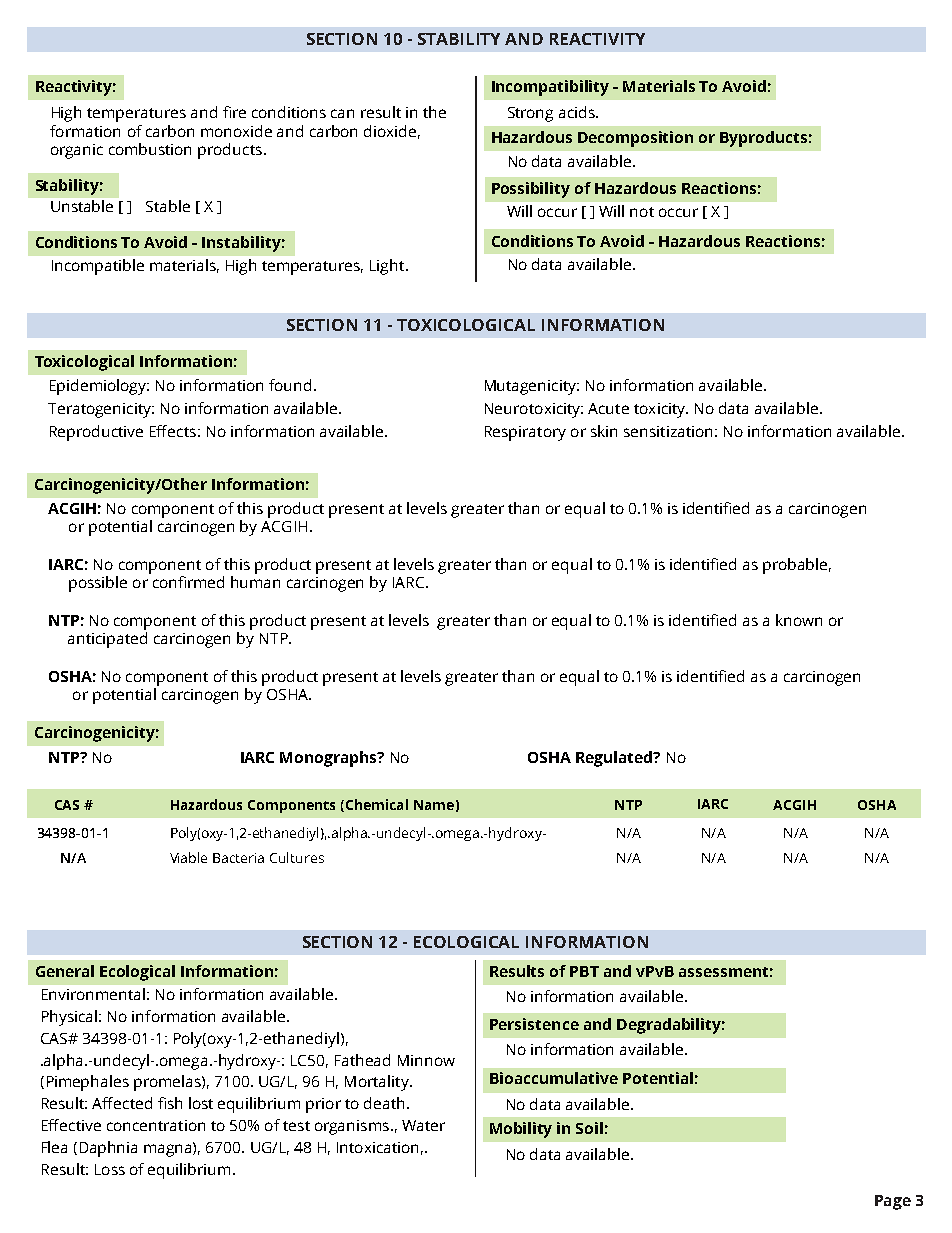 Image resolution: width=952 pixels, height=1233 pixels. What do you see at coordinates (107, 640) in the page?
I see `anticipated` at bounding box center [107, 640].
